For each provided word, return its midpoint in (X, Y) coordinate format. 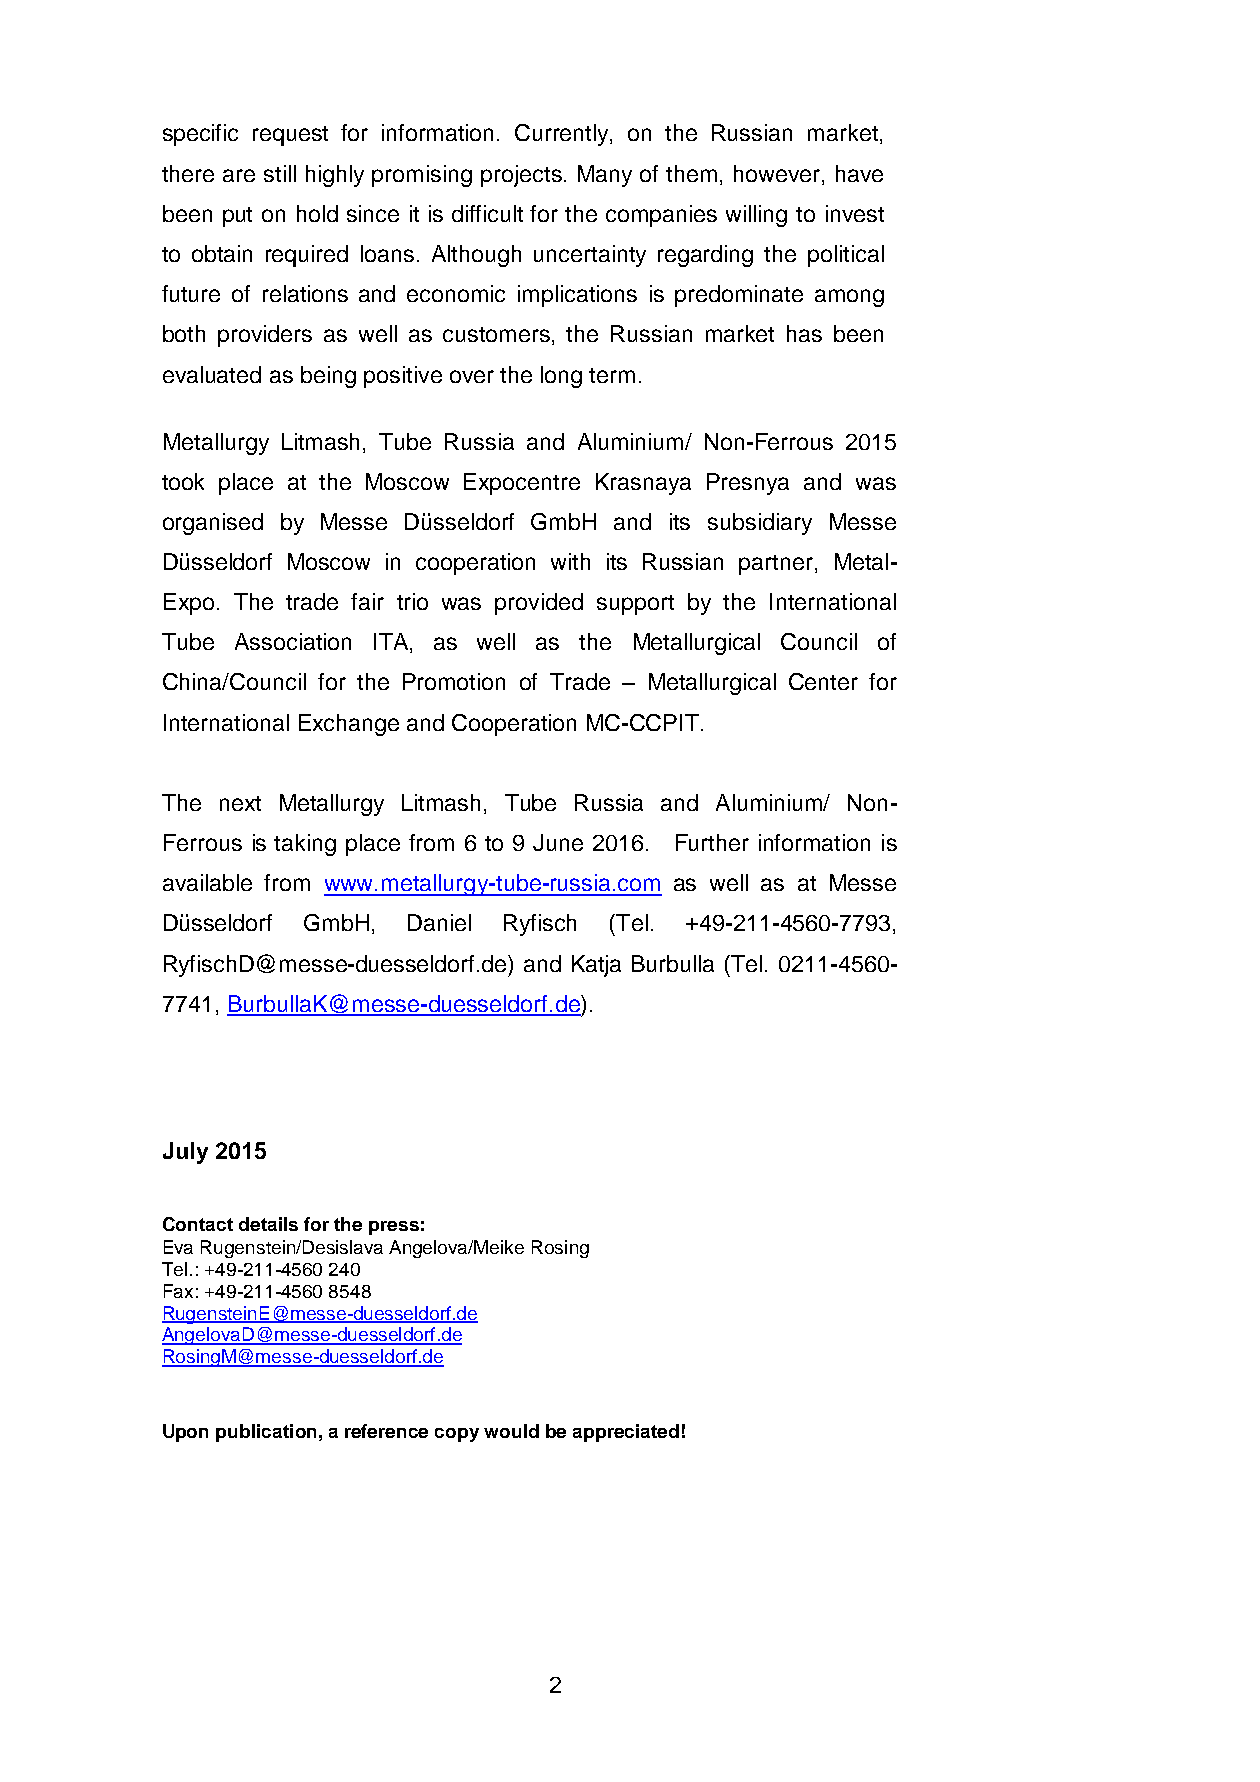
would (511, 1431)
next (240, 803)
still (280, 173)
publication (266, 1433)
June (558, 842)
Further (712, 842)
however (778, 175)
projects (521, 176)
